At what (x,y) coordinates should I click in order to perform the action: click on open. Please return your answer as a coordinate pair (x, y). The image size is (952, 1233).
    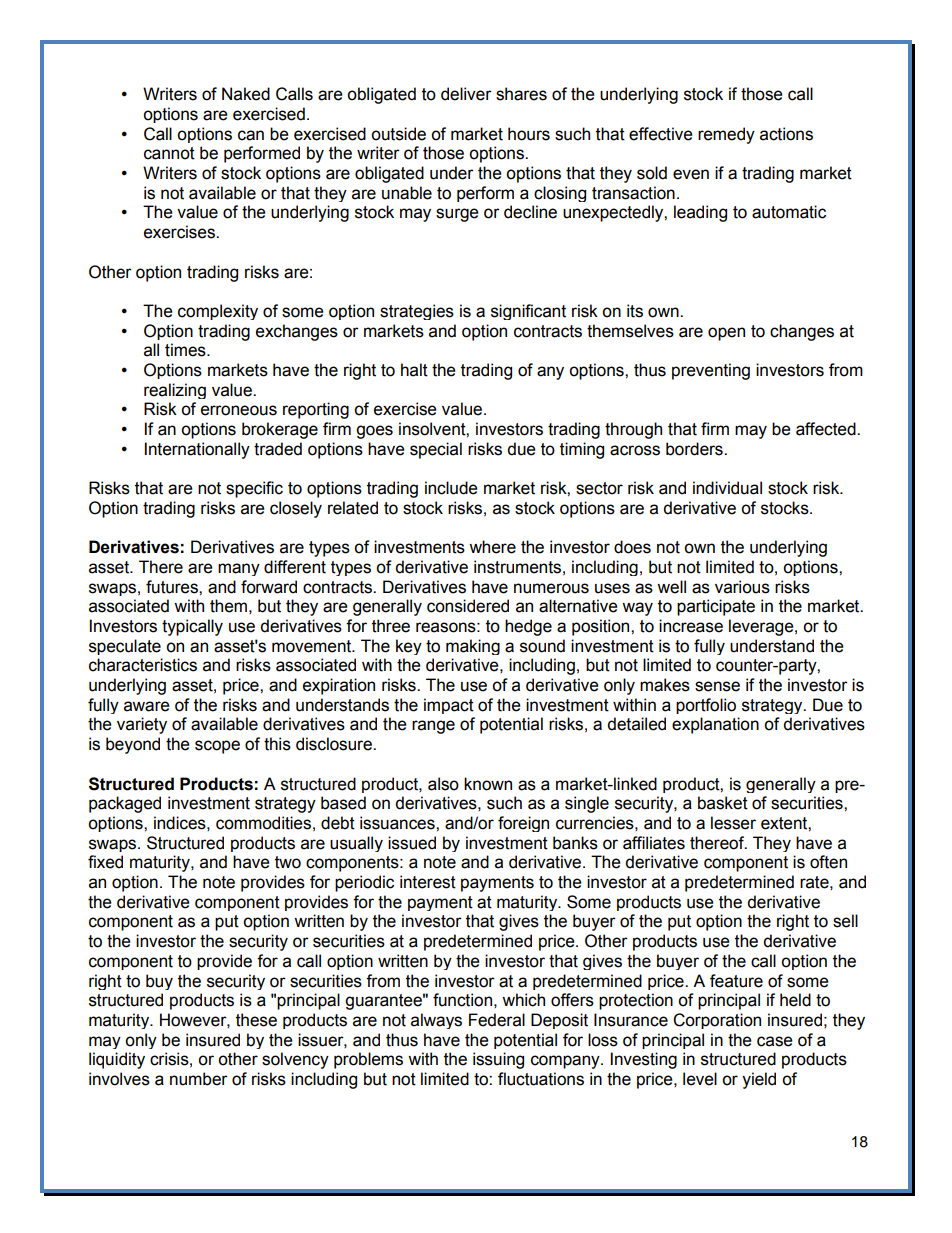
    Looking at the image, I should click on (726, 334).
